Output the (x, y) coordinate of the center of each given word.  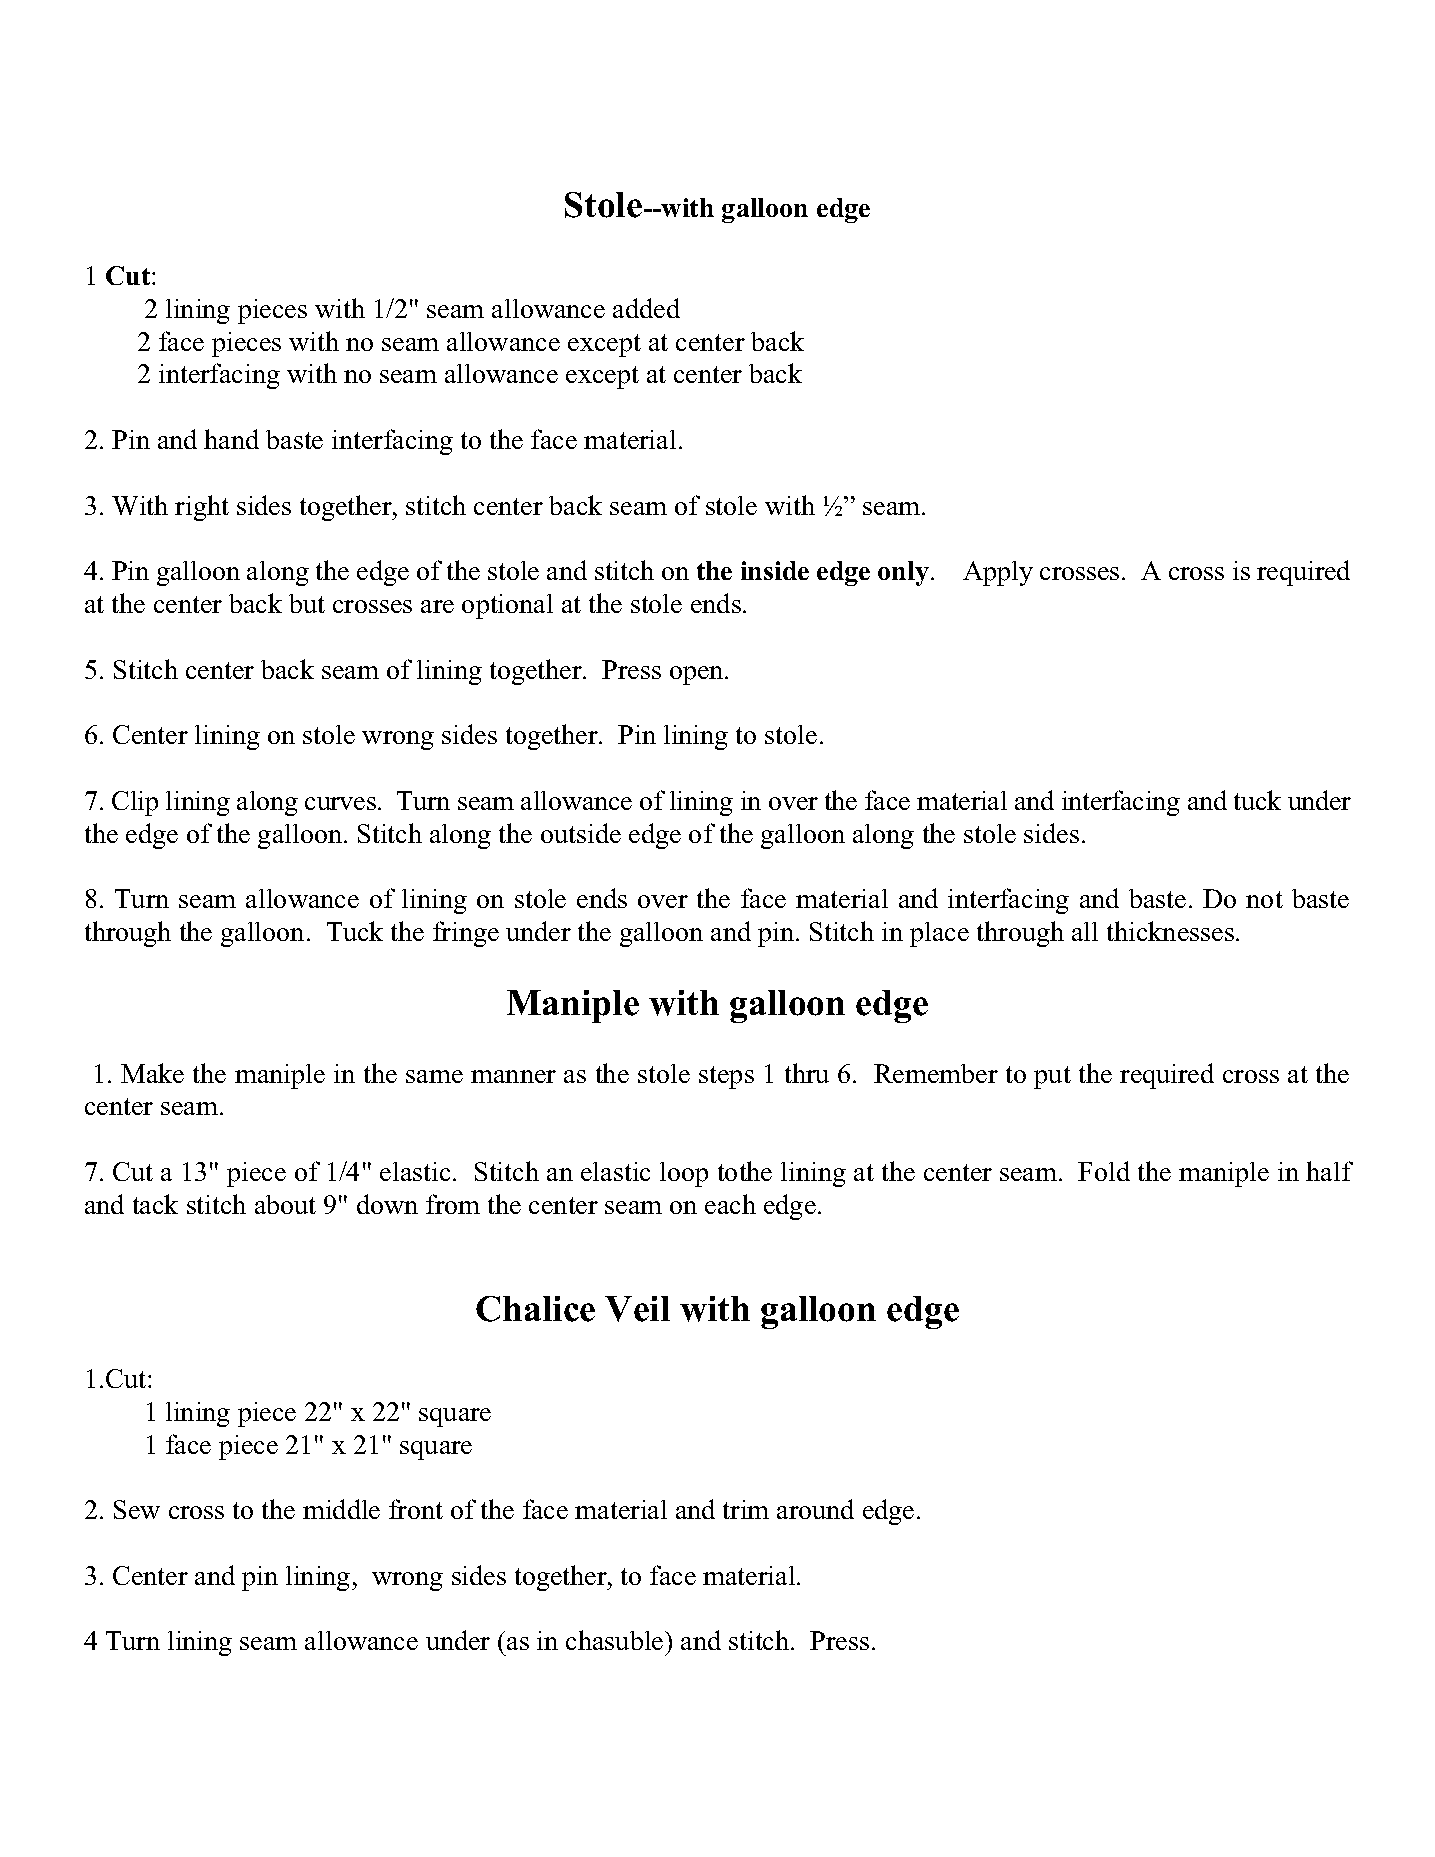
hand (231, 439)
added (646, 308)
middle (341, 1509)
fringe (466, 934)
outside (581, 833)
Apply (998, 573)
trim (746, 1509)
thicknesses (1170, 931)
